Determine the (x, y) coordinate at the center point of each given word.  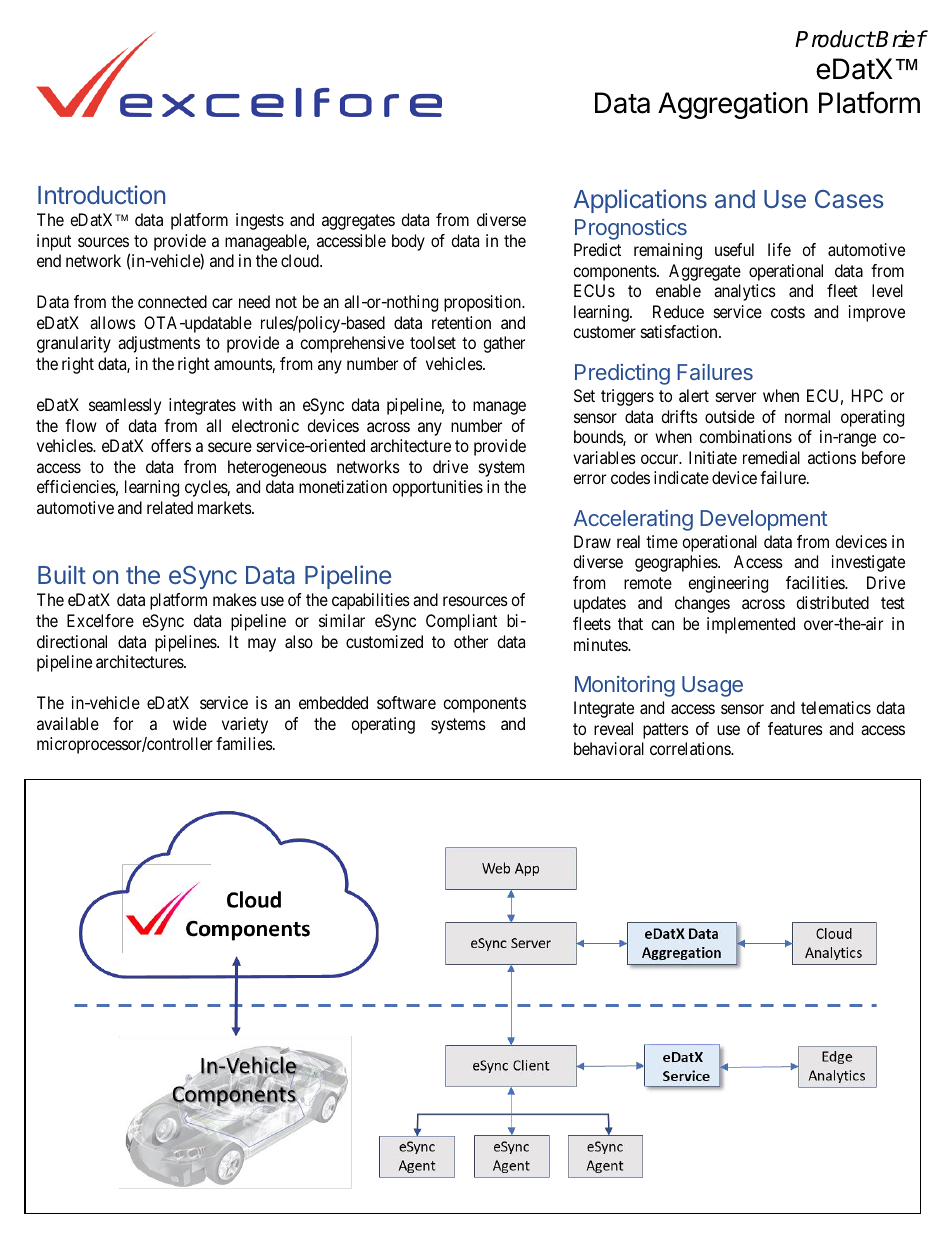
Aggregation (733, 105)
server (736, 397)
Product (835, 39)
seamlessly (125, 406)
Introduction (101, 194)
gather (504, 344)
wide (190, 723)
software (406, 702)
